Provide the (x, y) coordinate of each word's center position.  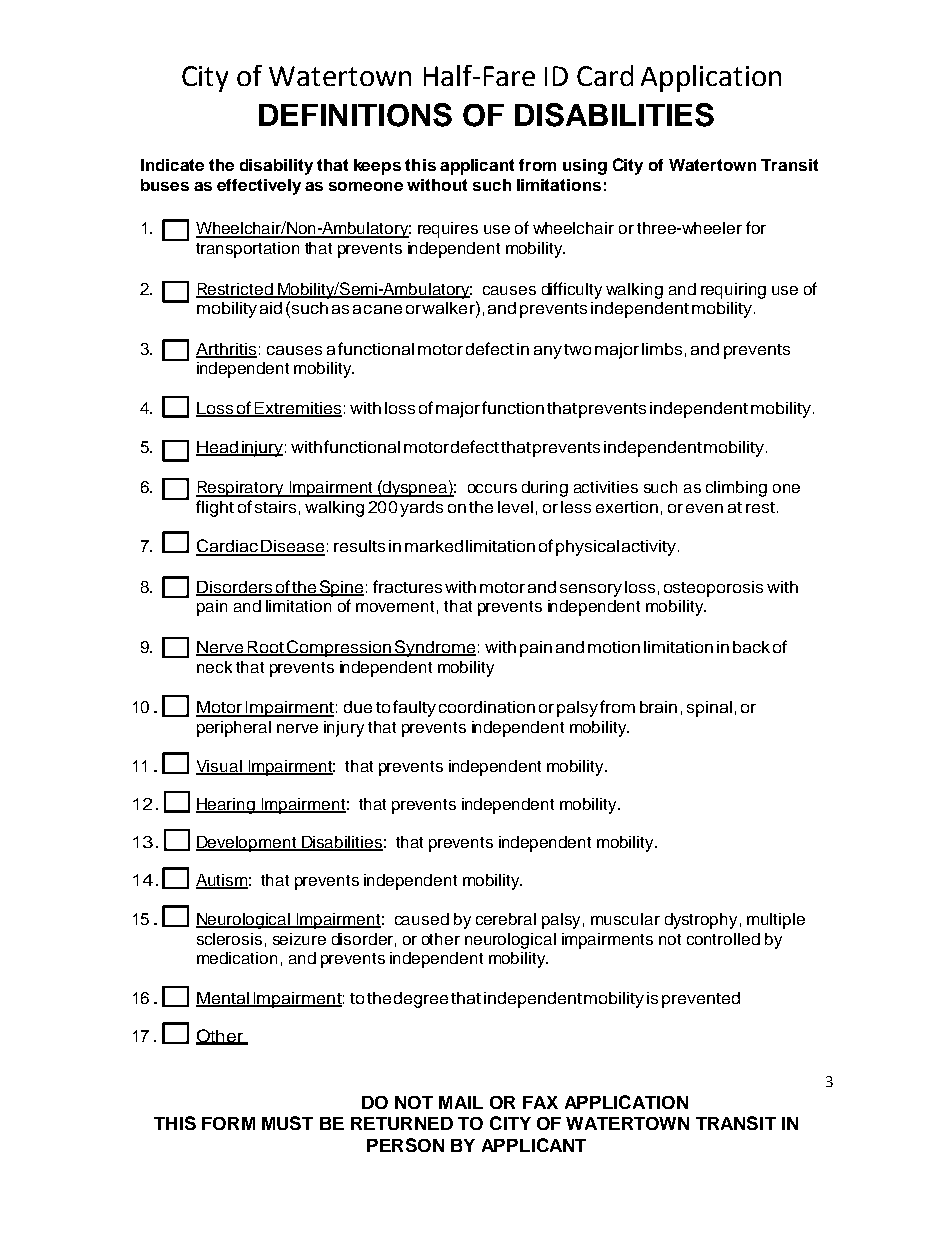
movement (395, 606)
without (437, 185)
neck (214, 667)
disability (276, 167)
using (585, 167)
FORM (228, 1123)
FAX (540, 1102)
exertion (627, 507)
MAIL (461, 1102)
